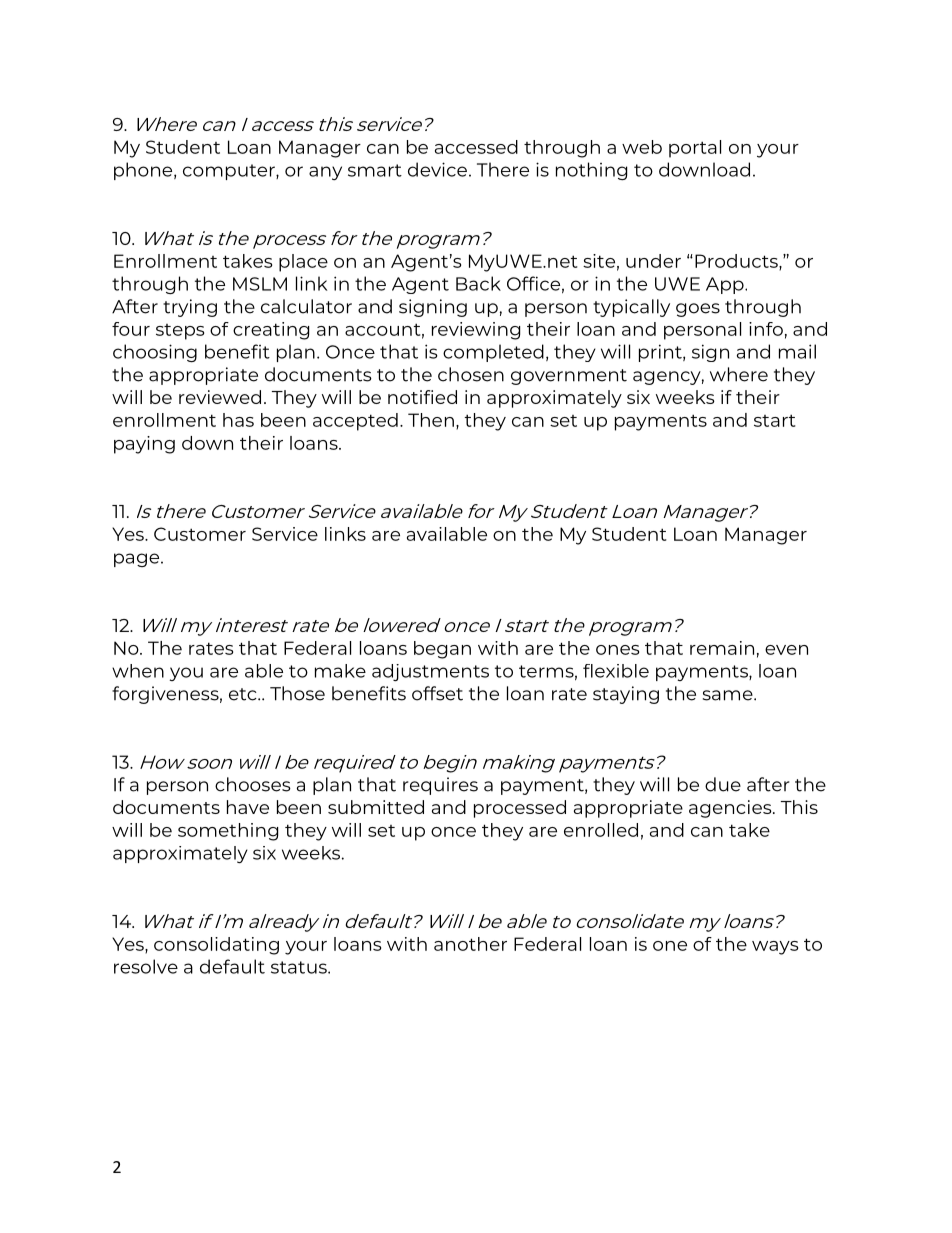 This screenshot has height=1233, width=952. Describe the element at coordinates (437, 169) in the screenshot. I see `device` at that location.
